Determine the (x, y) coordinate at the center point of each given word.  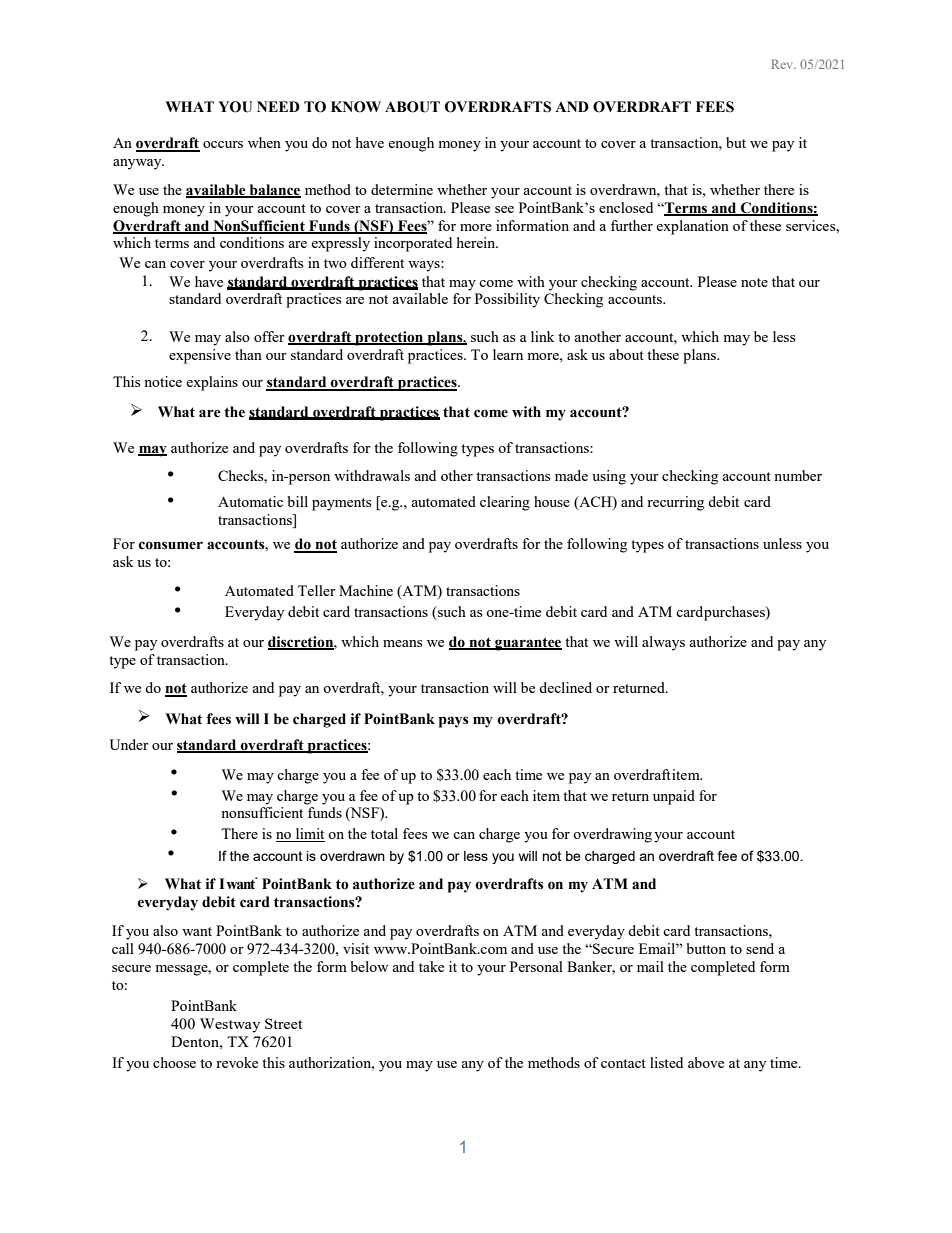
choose (174, 1062)
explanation (692, 227)
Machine (366, 590)
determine (402, 189)
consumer (171, 545)
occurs (223, 144)
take (431, 966)
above (706, 1062)
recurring (675, 503)
